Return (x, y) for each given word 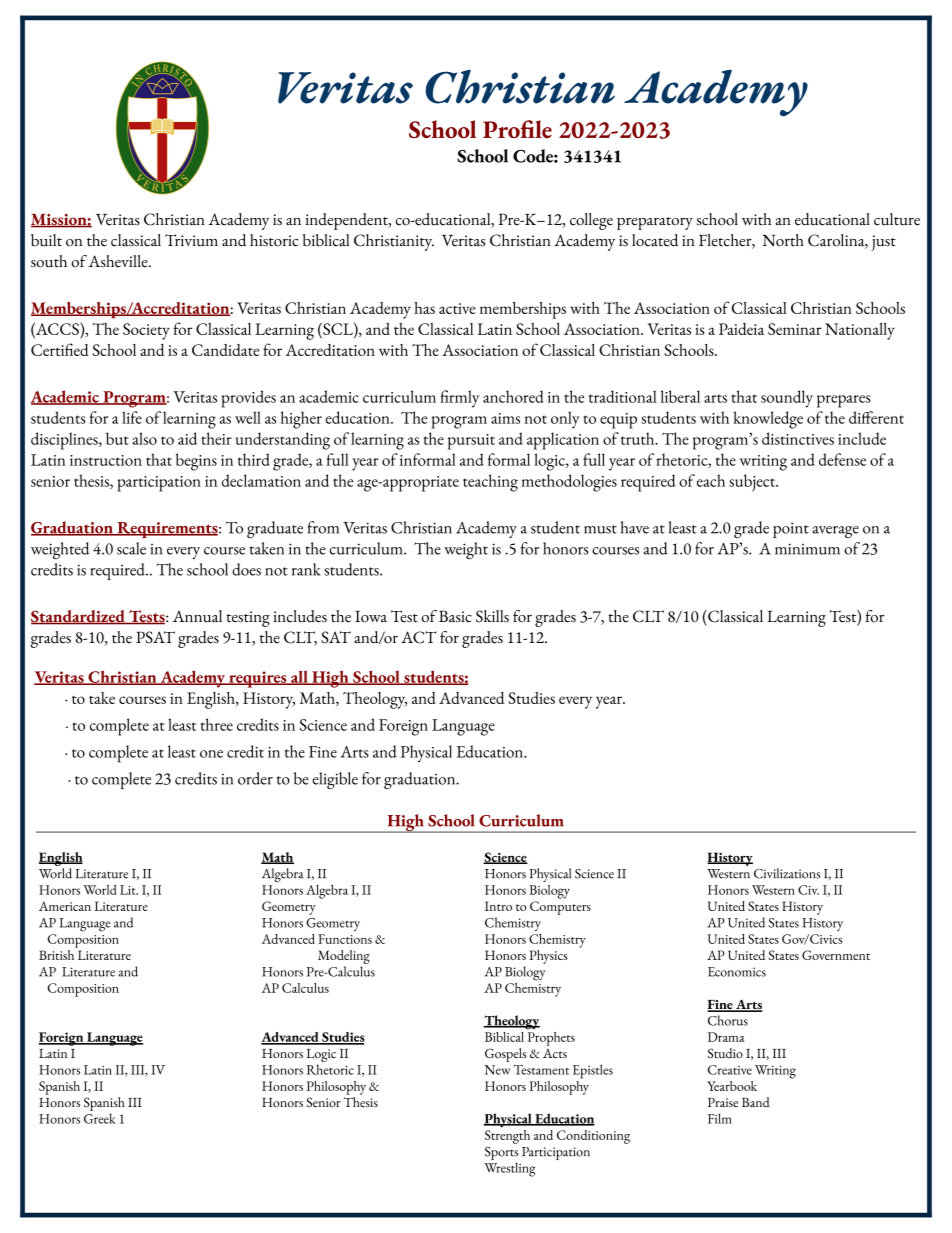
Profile (517, 129)
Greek (100, 1118)
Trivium (191, 240)
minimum (807, 549)
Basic (455, 616)
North (783, 240)
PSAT (155, 637)
